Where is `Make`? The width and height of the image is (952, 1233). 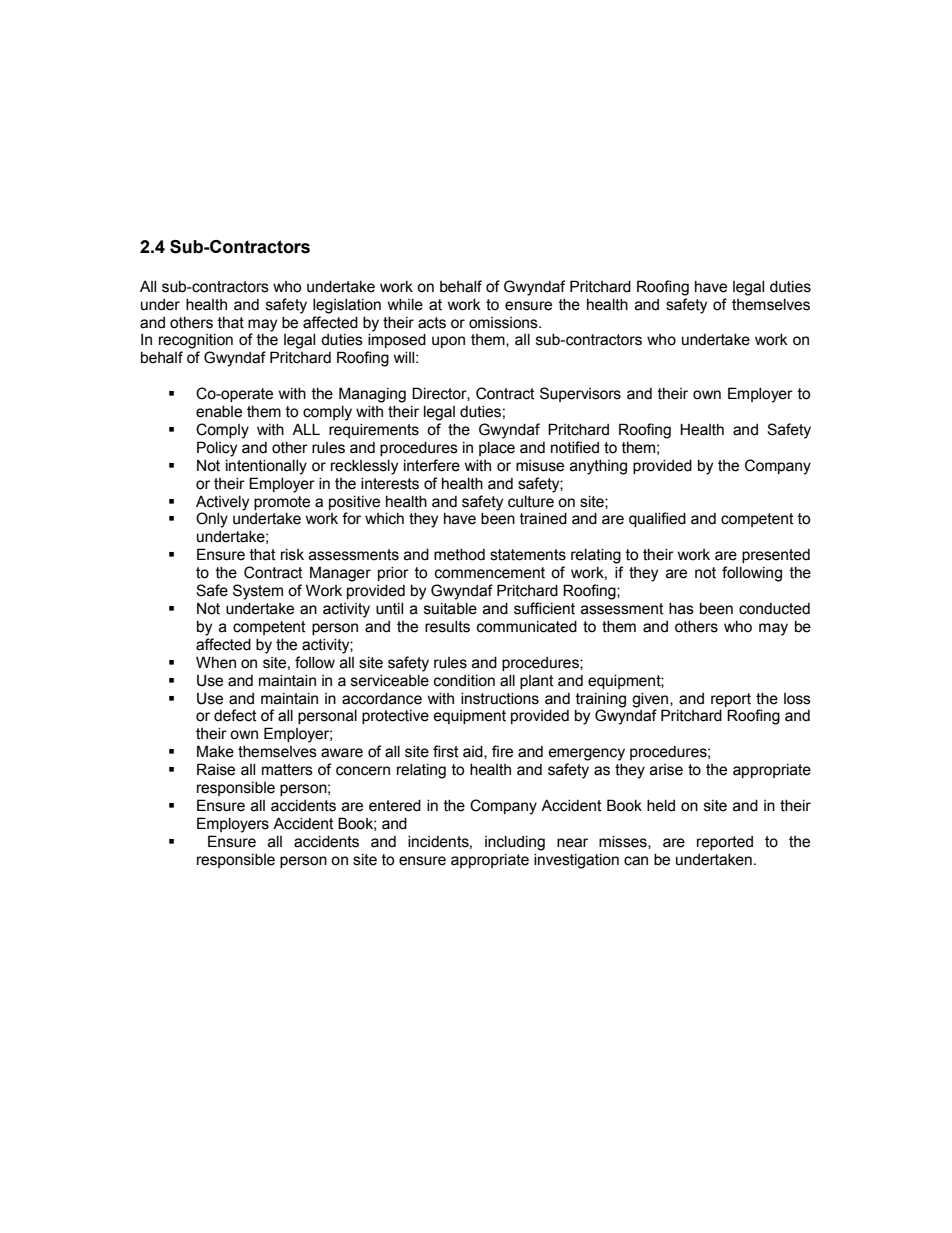
Make is located at coordinates (215, 751).
